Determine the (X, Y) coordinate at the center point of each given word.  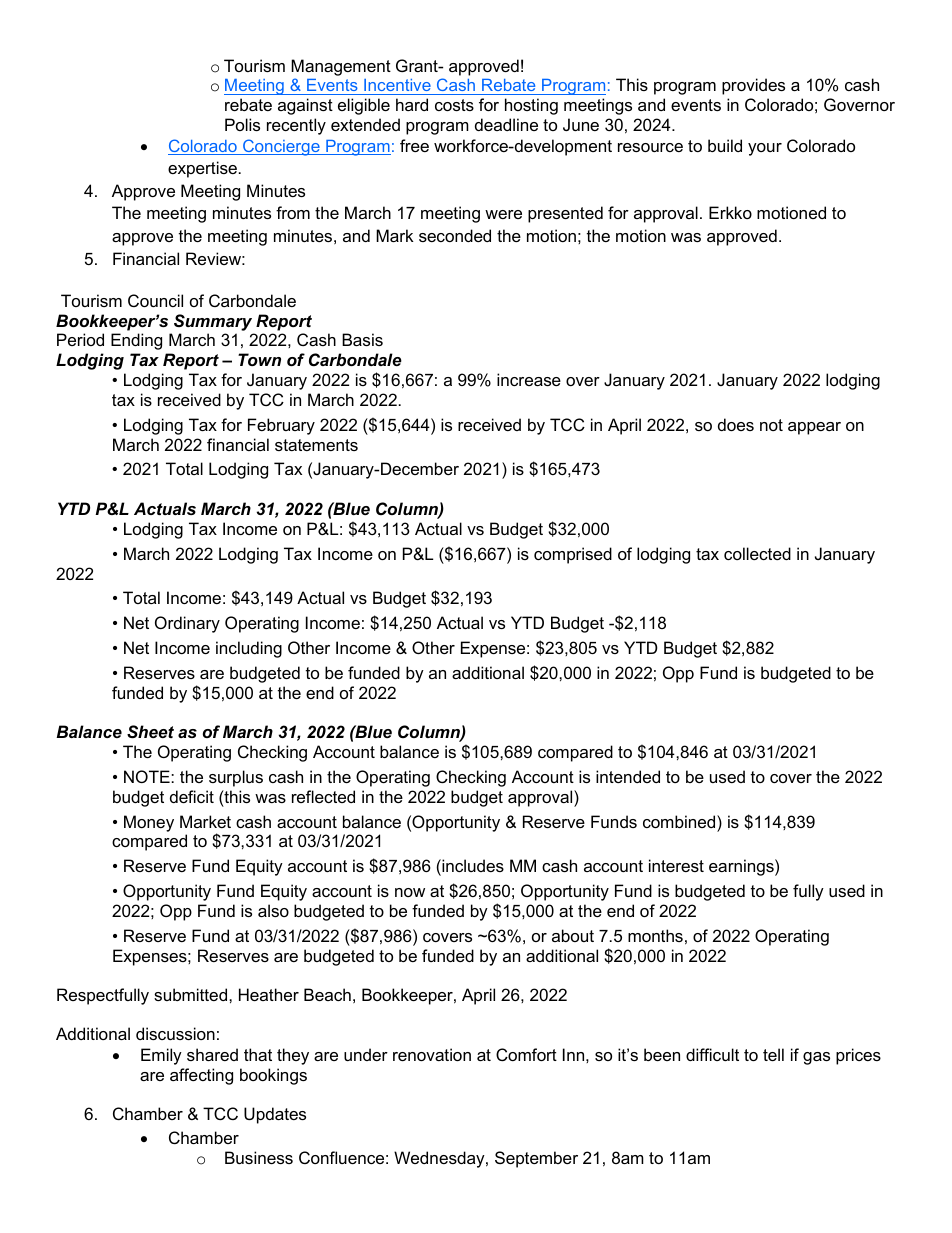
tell (773, 1054)
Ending (136, 341)
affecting (201, 1076)
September (536, 1159)
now (410, 892)
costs (454, 105)
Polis (242, 124)
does (736, 424)
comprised (573, 555)
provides (753, 86)
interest (676, 865)
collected (757, 553)
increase (529, 379)
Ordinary (187, 624)
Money (149, 823)
